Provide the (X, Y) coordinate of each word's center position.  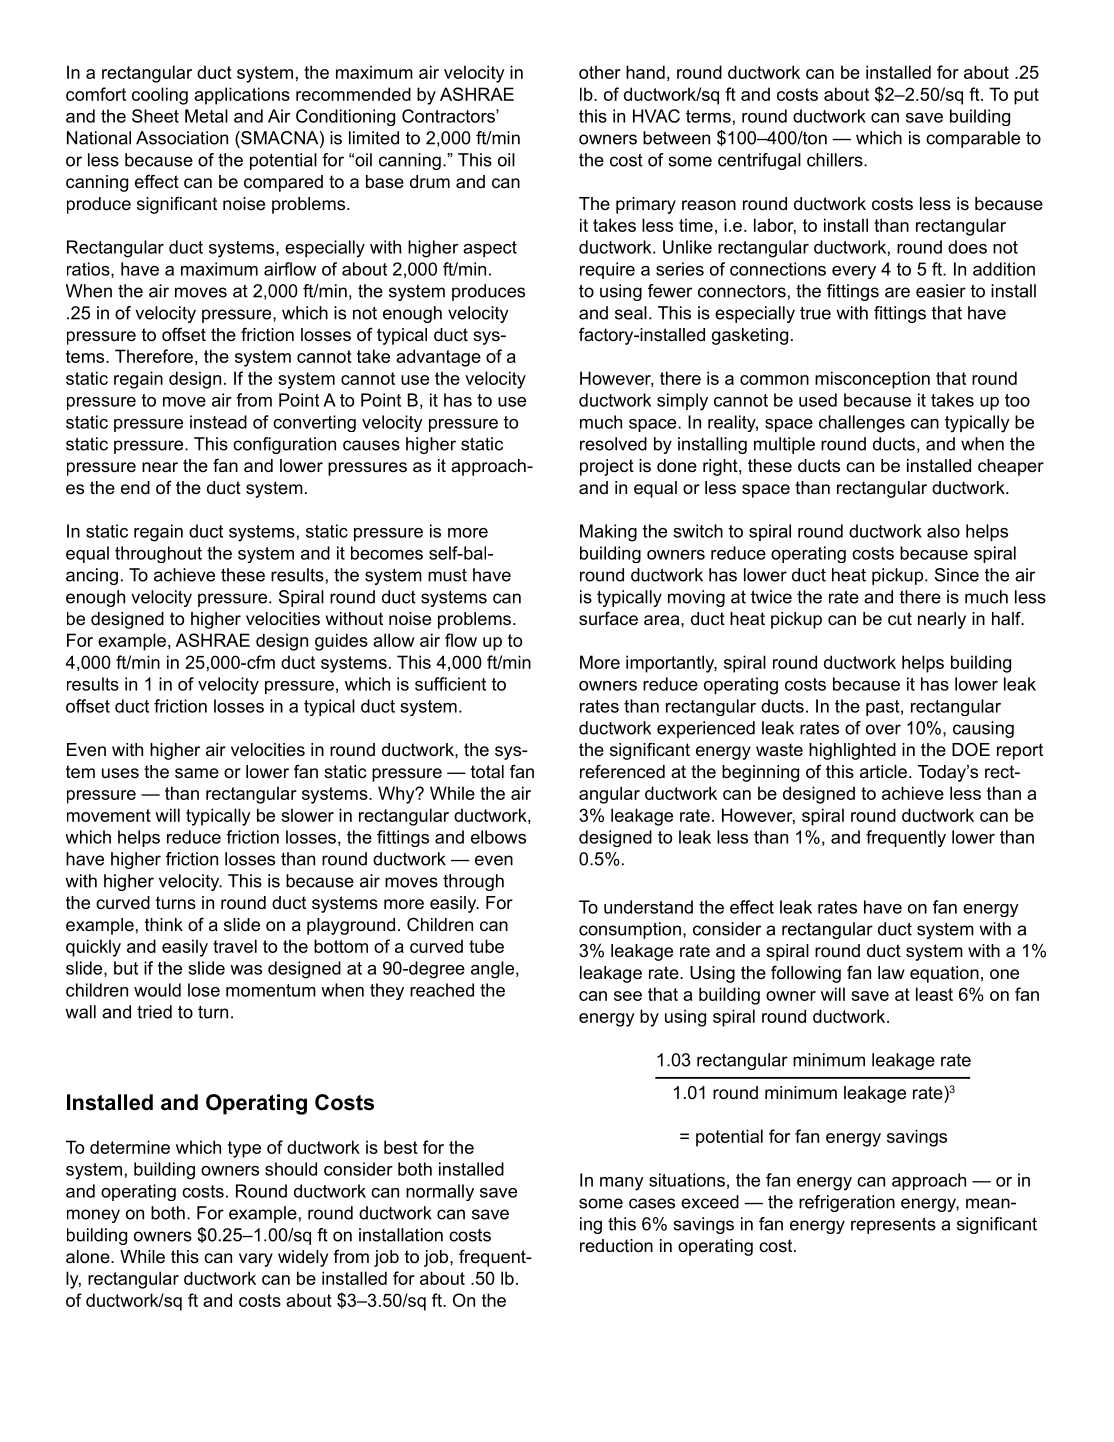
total (487, 772)
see (628, 996)
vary (256, 1260)
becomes (387, 553)
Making (608, 533)
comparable (973, 139)
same (197, 773)
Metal (206, 116)
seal (631, 313)
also (943, 531)
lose (204, 990)
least (934, 994)
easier (941, 291)
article (883, 772)
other (600, 72)
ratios (89, 270)
